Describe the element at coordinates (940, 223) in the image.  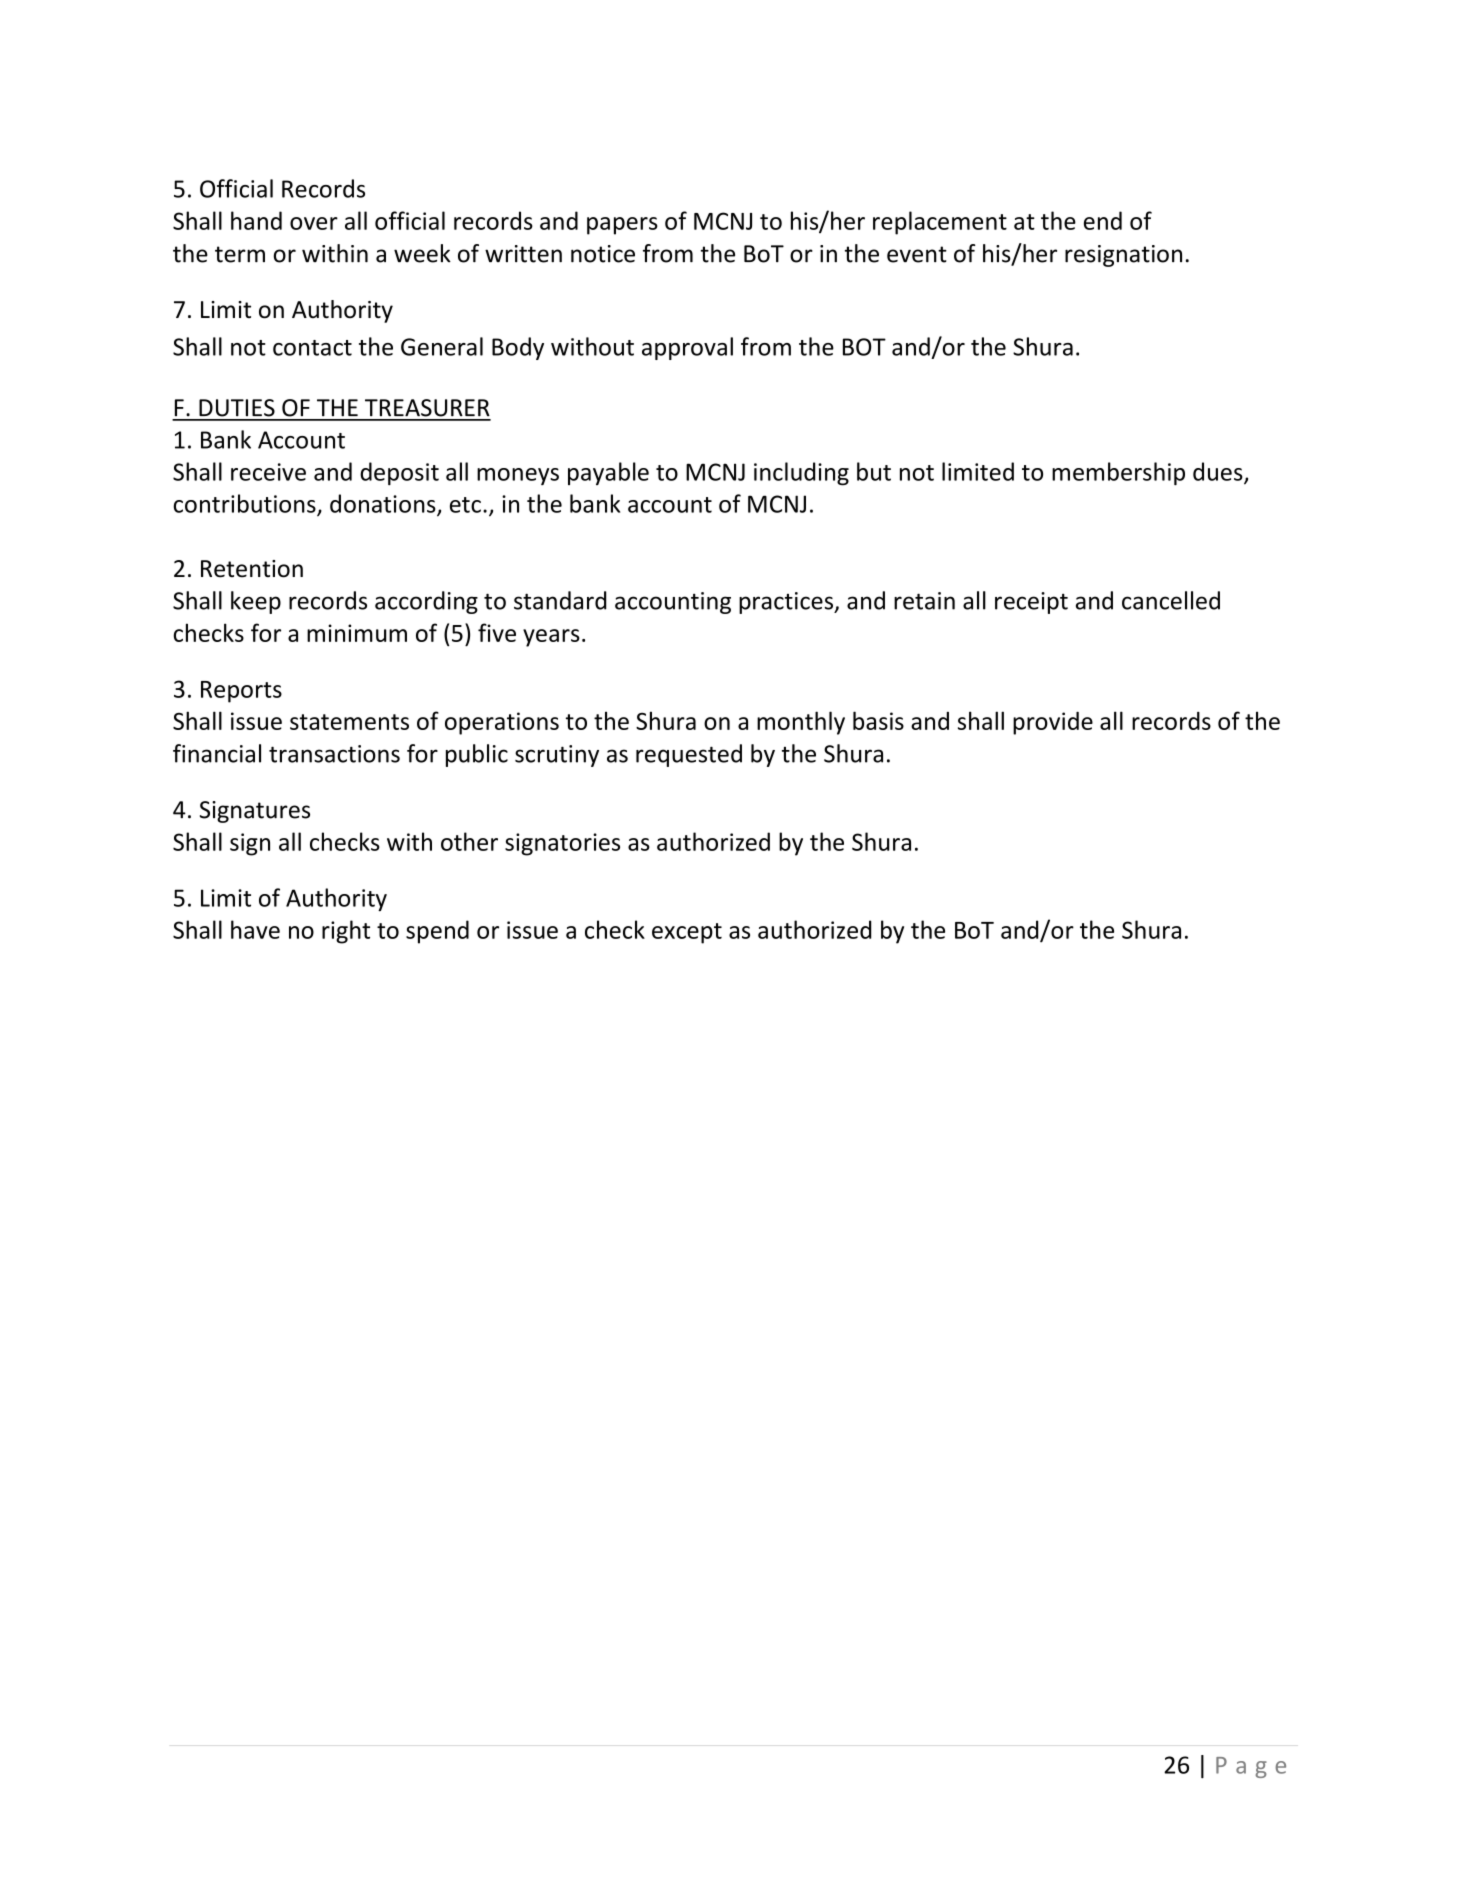
I see `replacement` at that location.
